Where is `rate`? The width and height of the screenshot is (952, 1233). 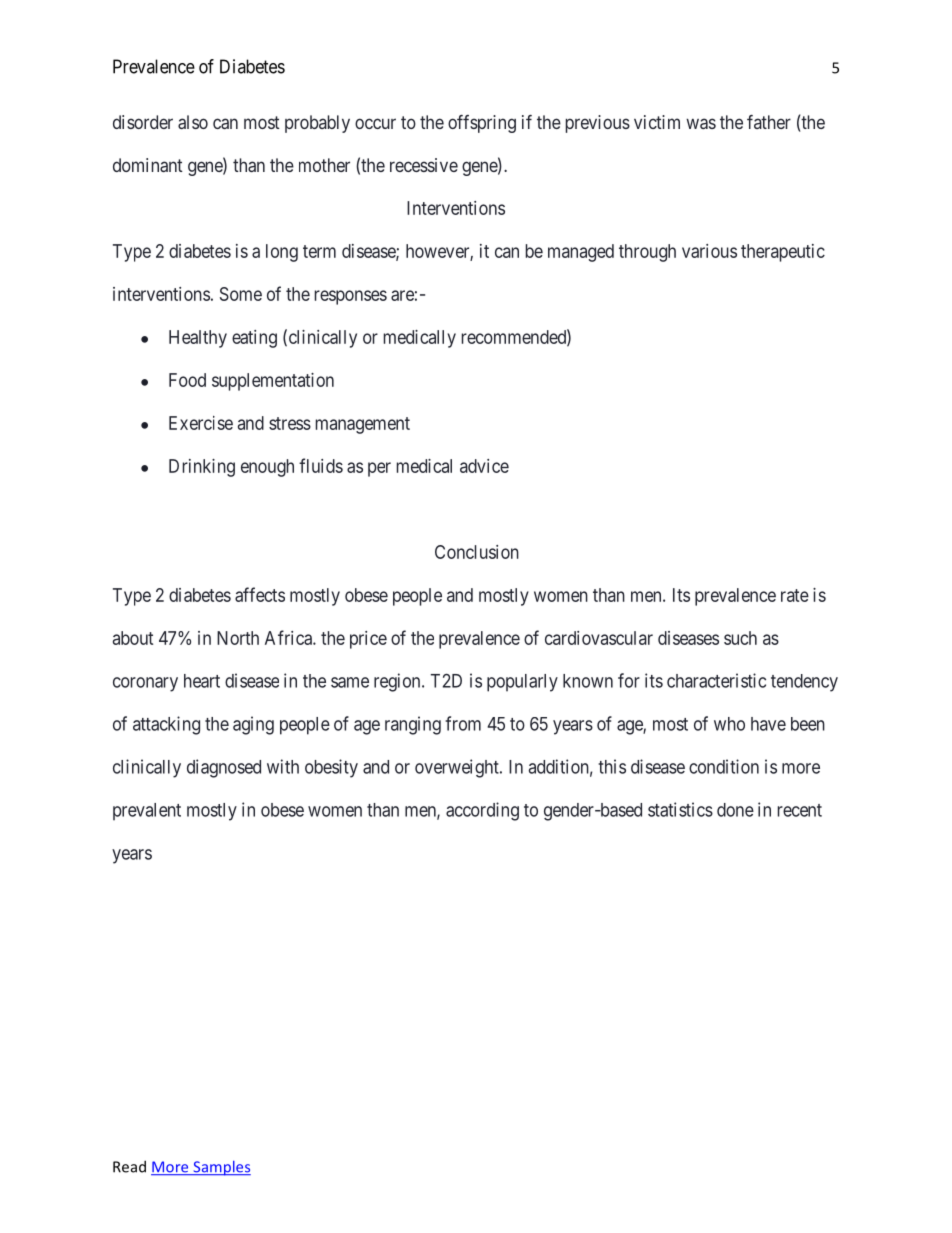 rate is located at coordinates (795, 595).
